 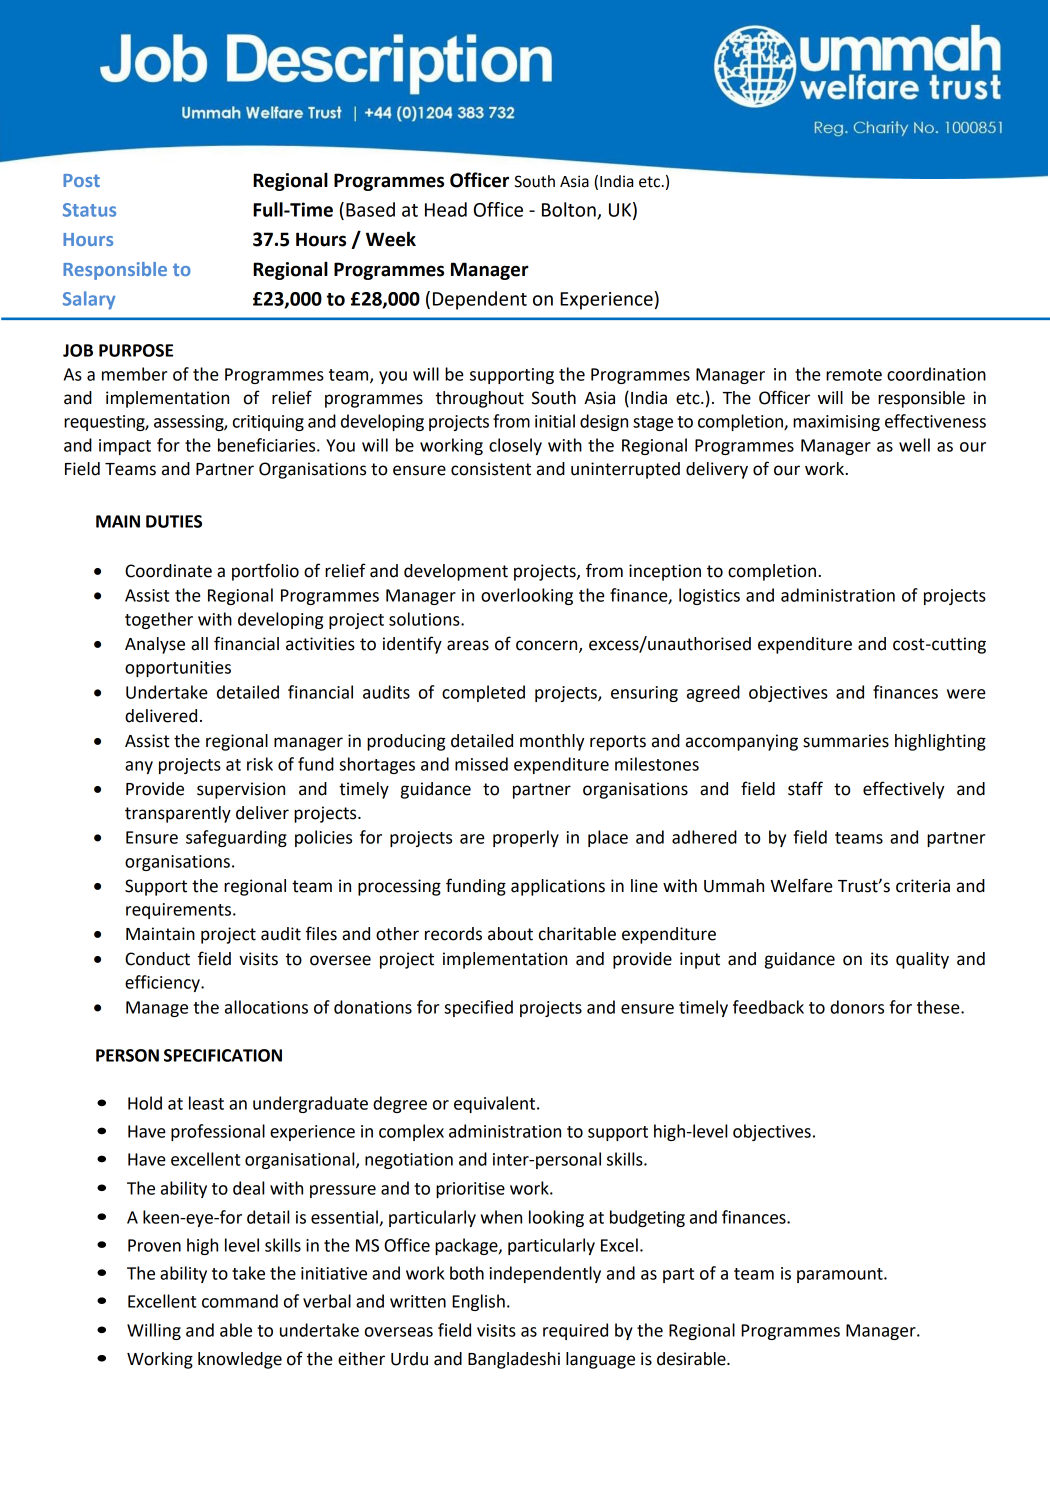 I want to click on consistent, so click(x=491, y=469).
